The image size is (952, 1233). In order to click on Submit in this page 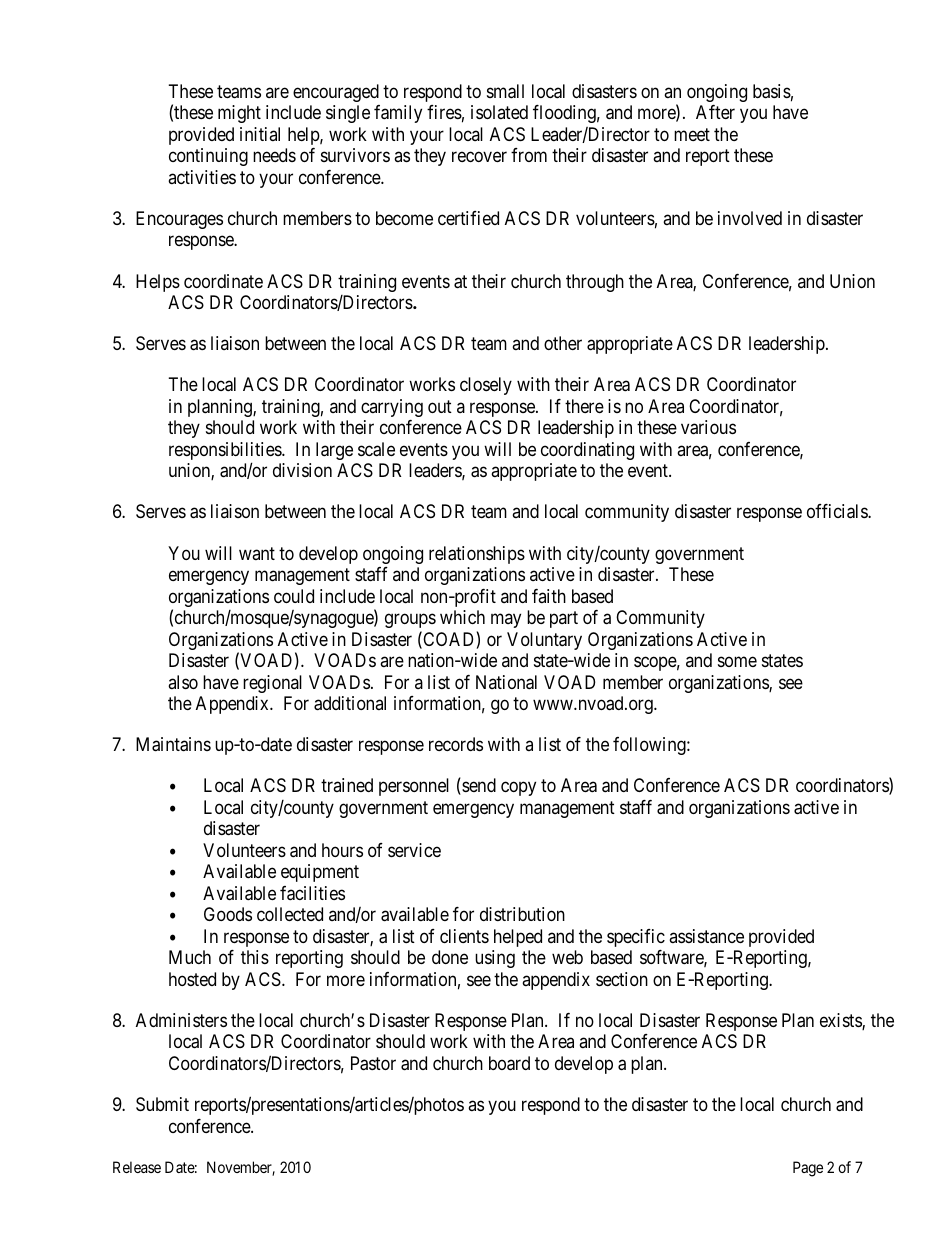, I will do `click(162, 1104)`.
